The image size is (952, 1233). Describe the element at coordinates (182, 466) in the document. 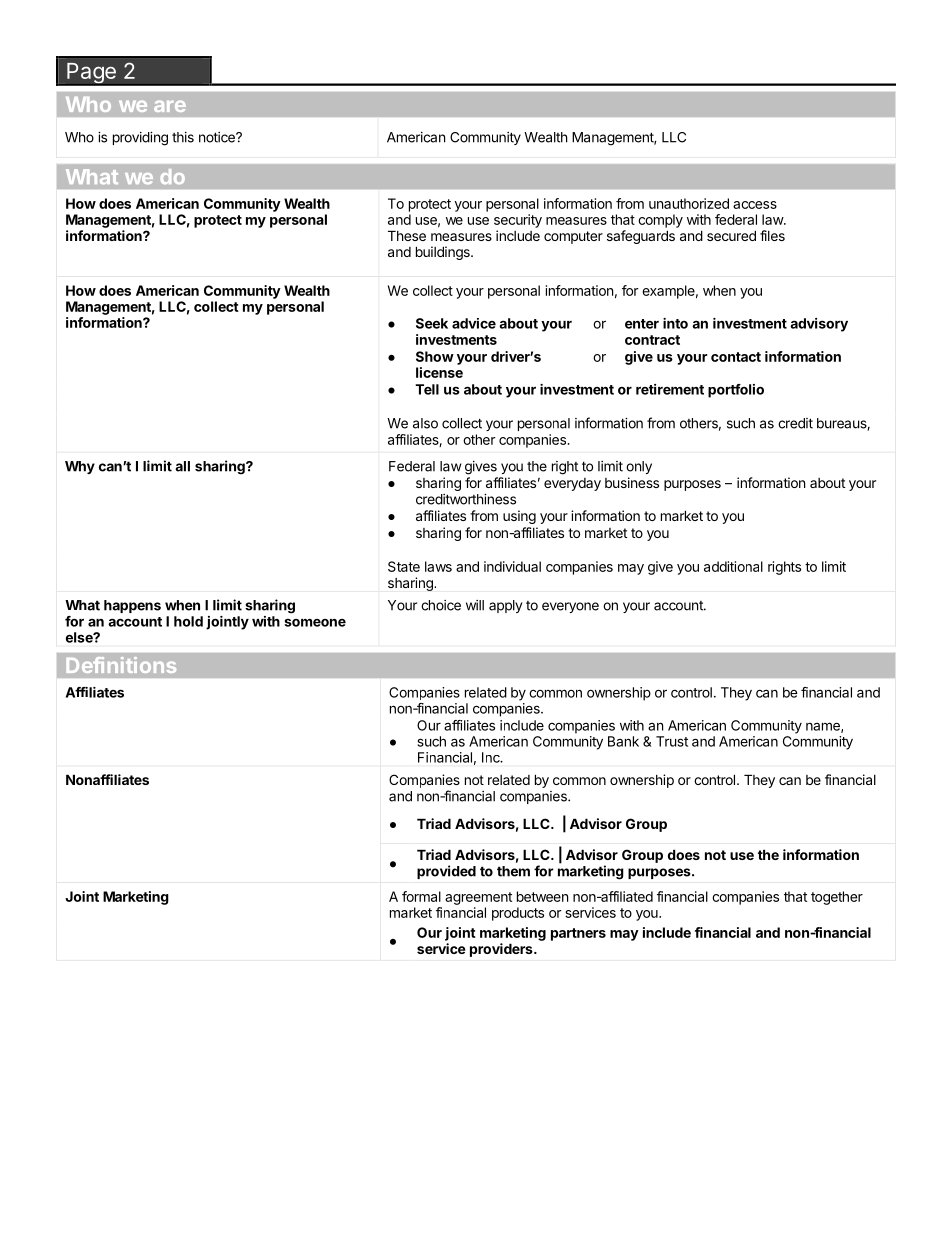

I see `all` at that location.
